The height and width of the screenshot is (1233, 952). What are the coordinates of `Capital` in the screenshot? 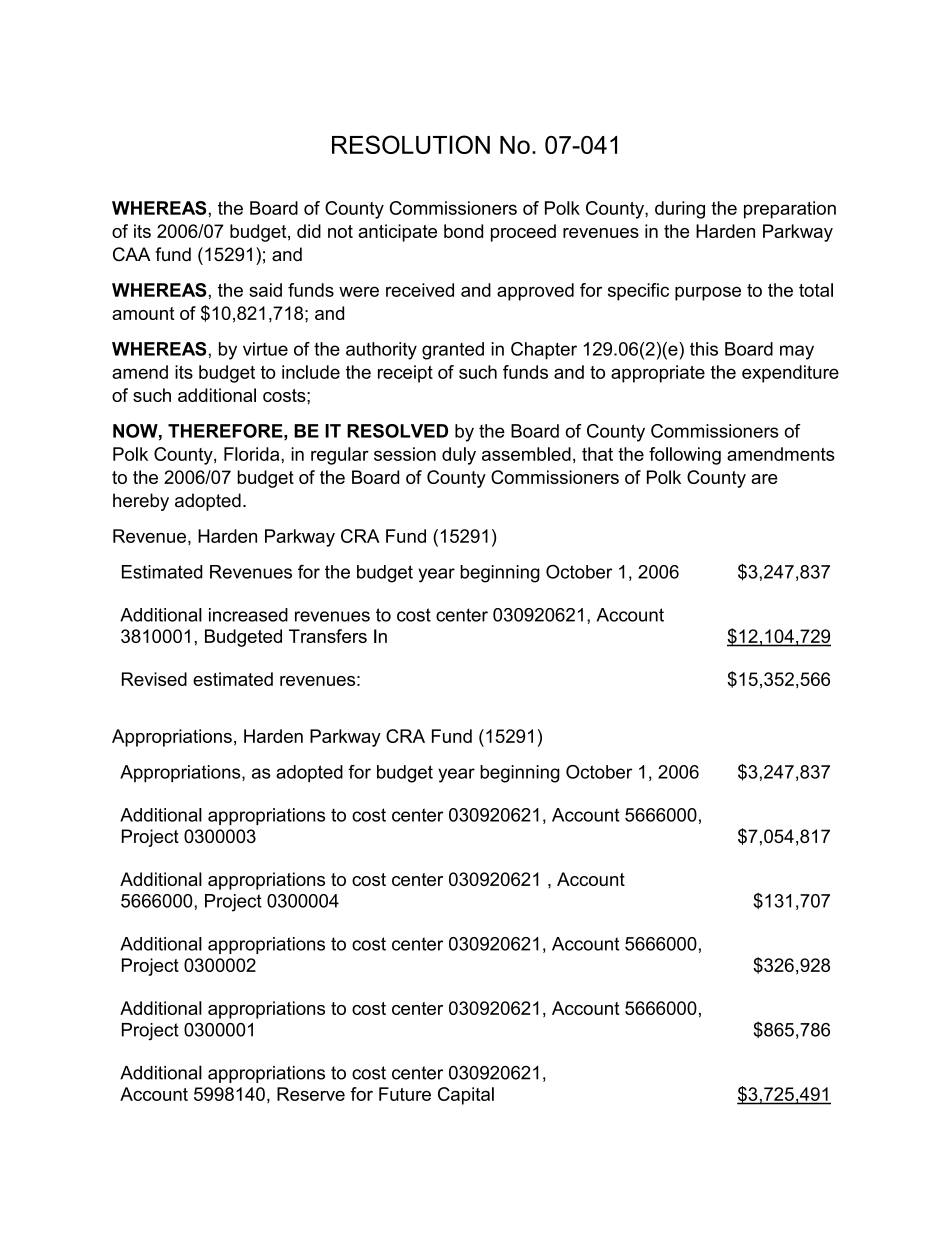 It's located at (466, 1096).
